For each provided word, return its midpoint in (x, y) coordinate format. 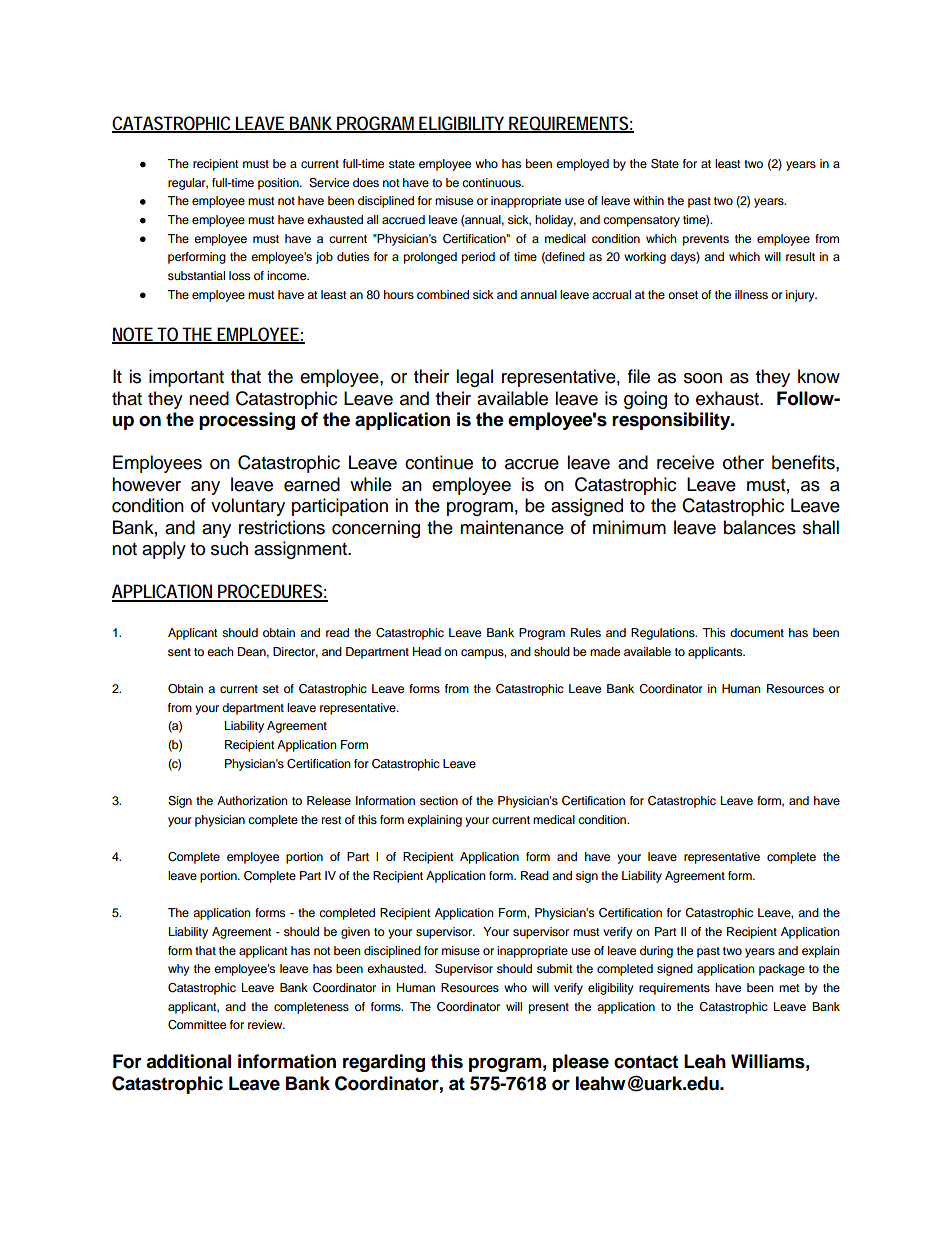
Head (427, 651)
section (439, 800)
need (209, 398)
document (757, 632)
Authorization (252, 800)
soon (703, 378)
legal (474, 378)
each (220, 651)
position (279, 184)
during (656, 952)
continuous (492, 182)
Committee (197, 1025)
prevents (706, 240)
